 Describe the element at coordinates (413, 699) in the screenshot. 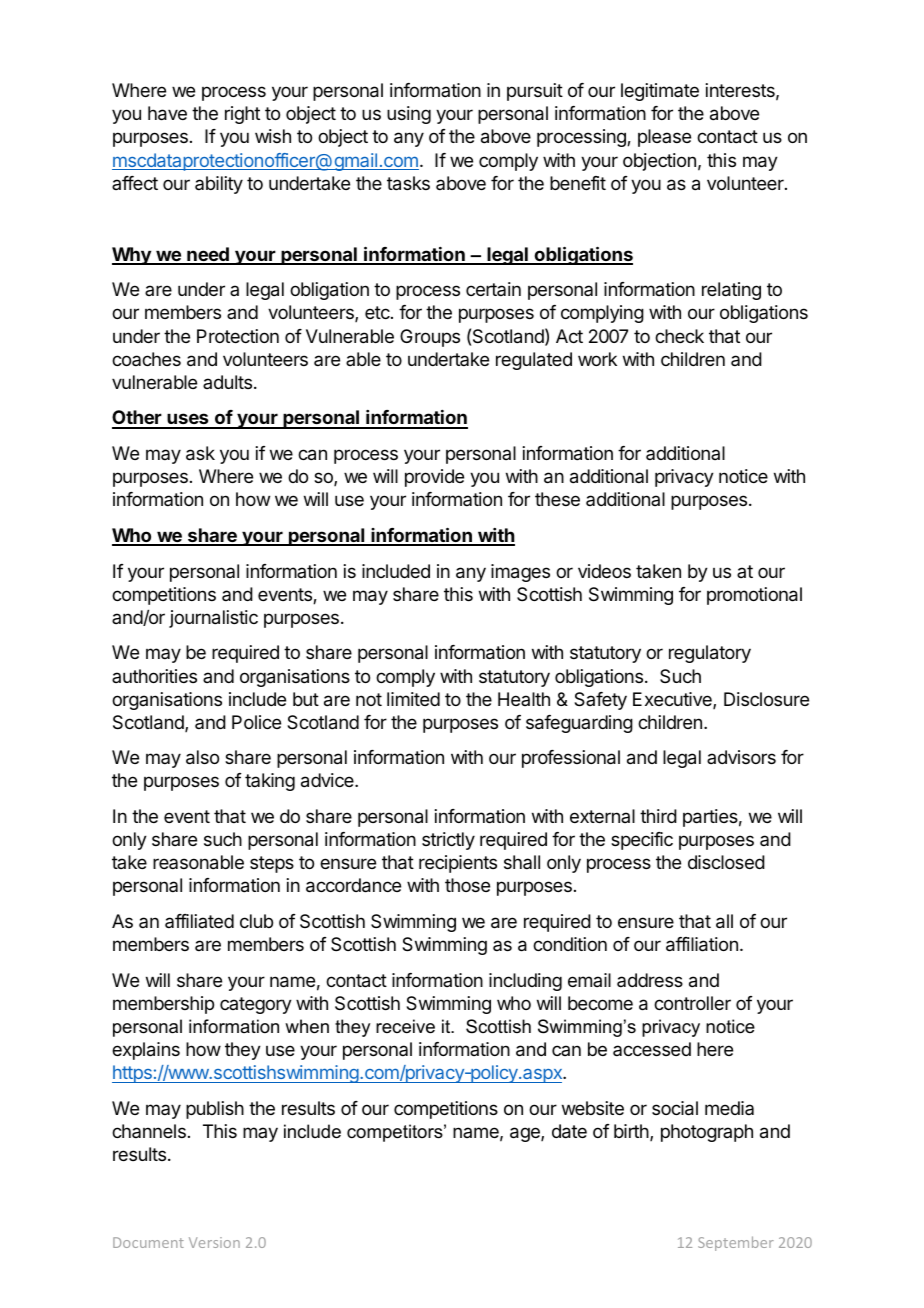

I see `limited` at that location.
